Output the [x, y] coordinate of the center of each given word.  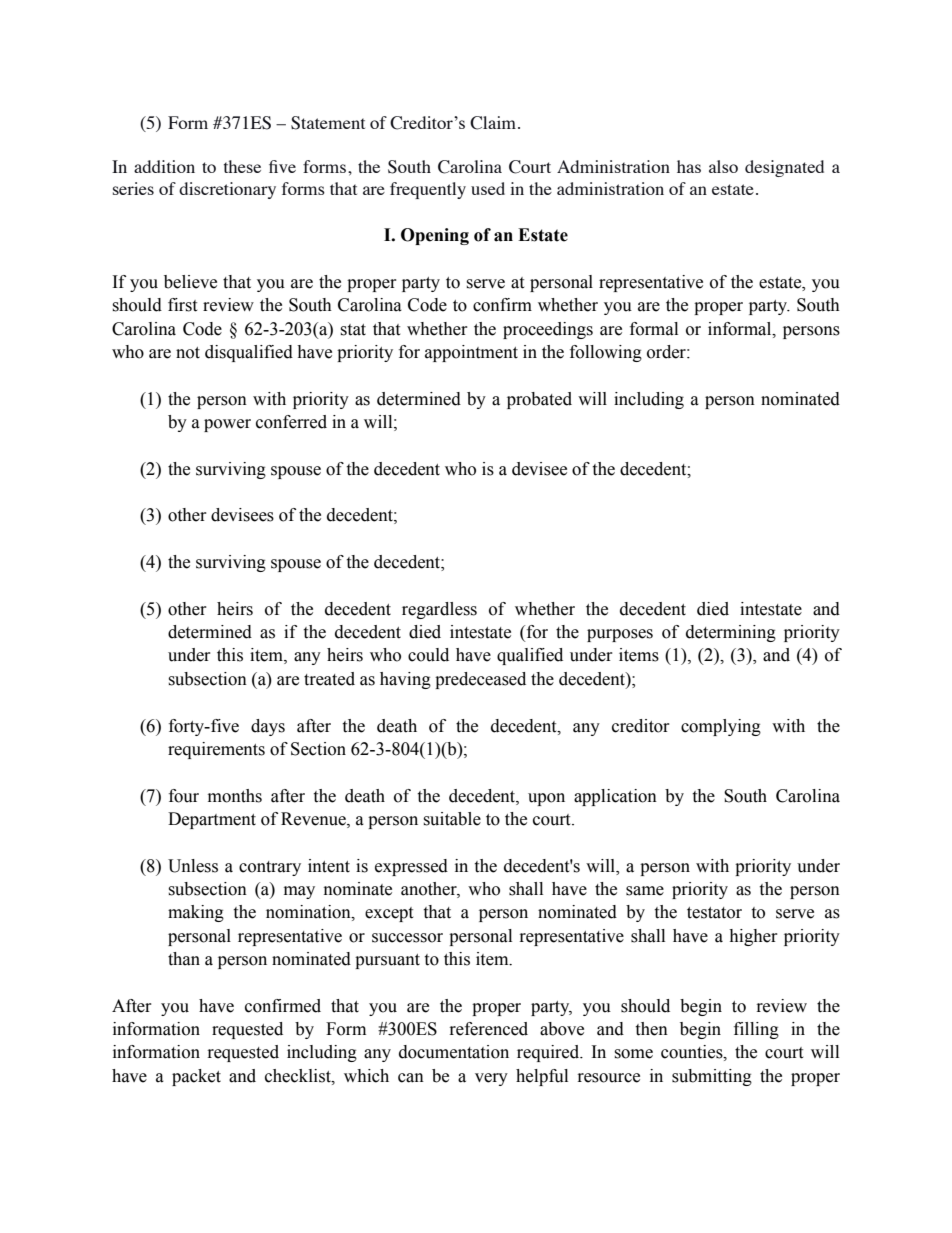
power [227, 425]
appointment [471, 353]
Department [212, 820]
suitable [452, 819]
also [723, 166]
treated [329, 679]
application [615, 797]
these [242, 166]
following [606, 353]
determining [731, 633]
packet [196, 1077]
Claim [493, 123]
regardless [439, 610]
